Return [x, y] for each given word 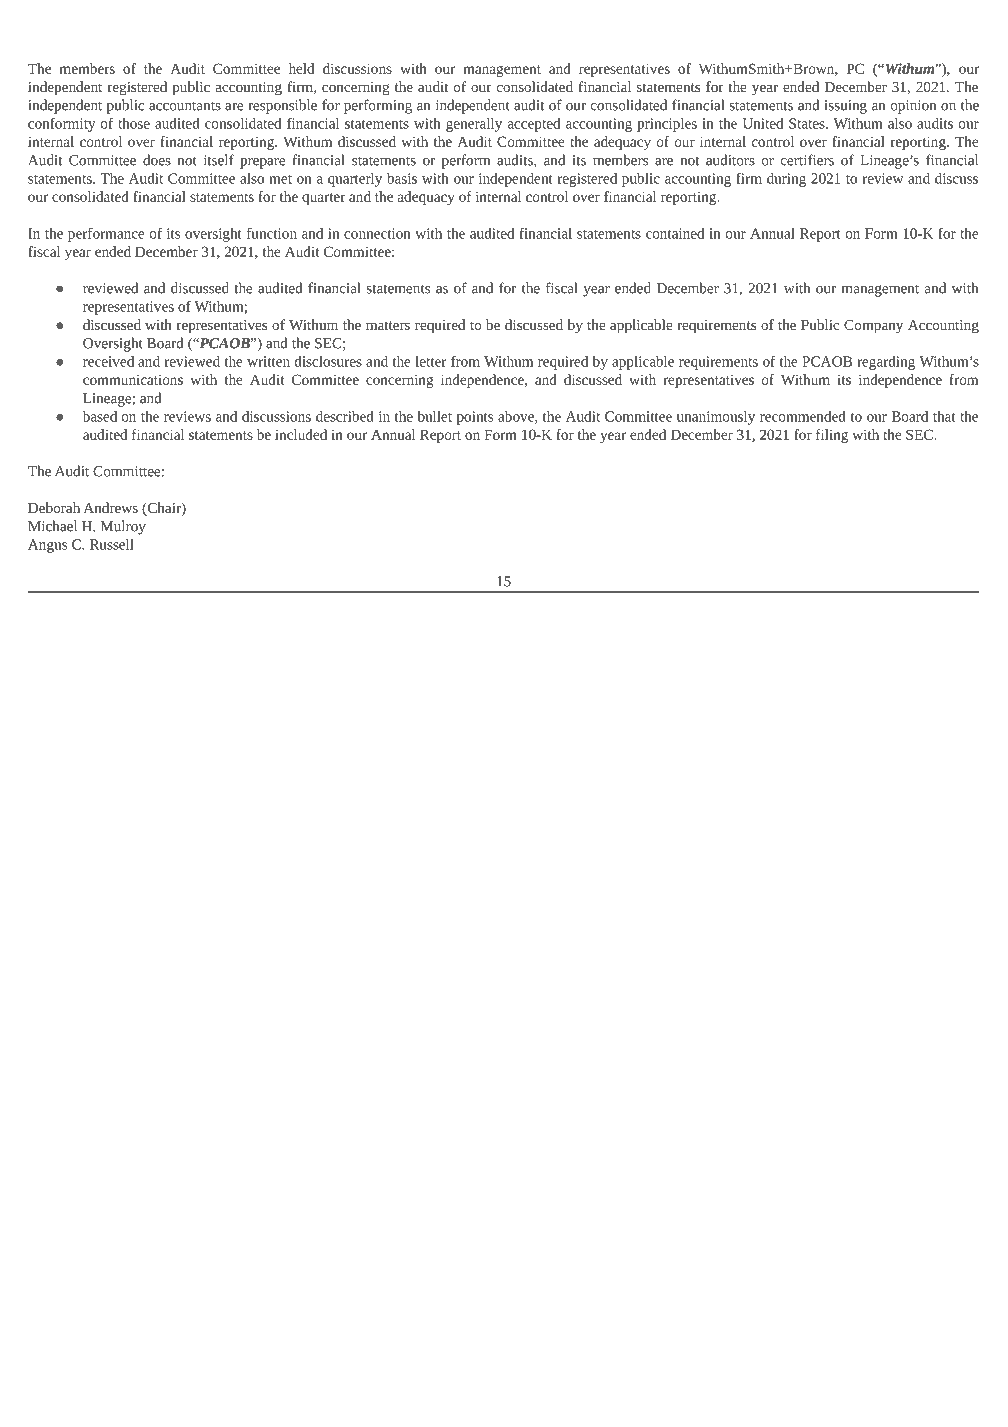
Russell [112, 544]
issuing [846, 107]
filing [832, 436]
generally [474, 125]
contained [675, 233]
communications [133, 380]
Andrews [110, 507]
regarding [886, 363]
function [272, 233]
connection [377, 233]
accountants [185, 106]
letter [430, 361]
